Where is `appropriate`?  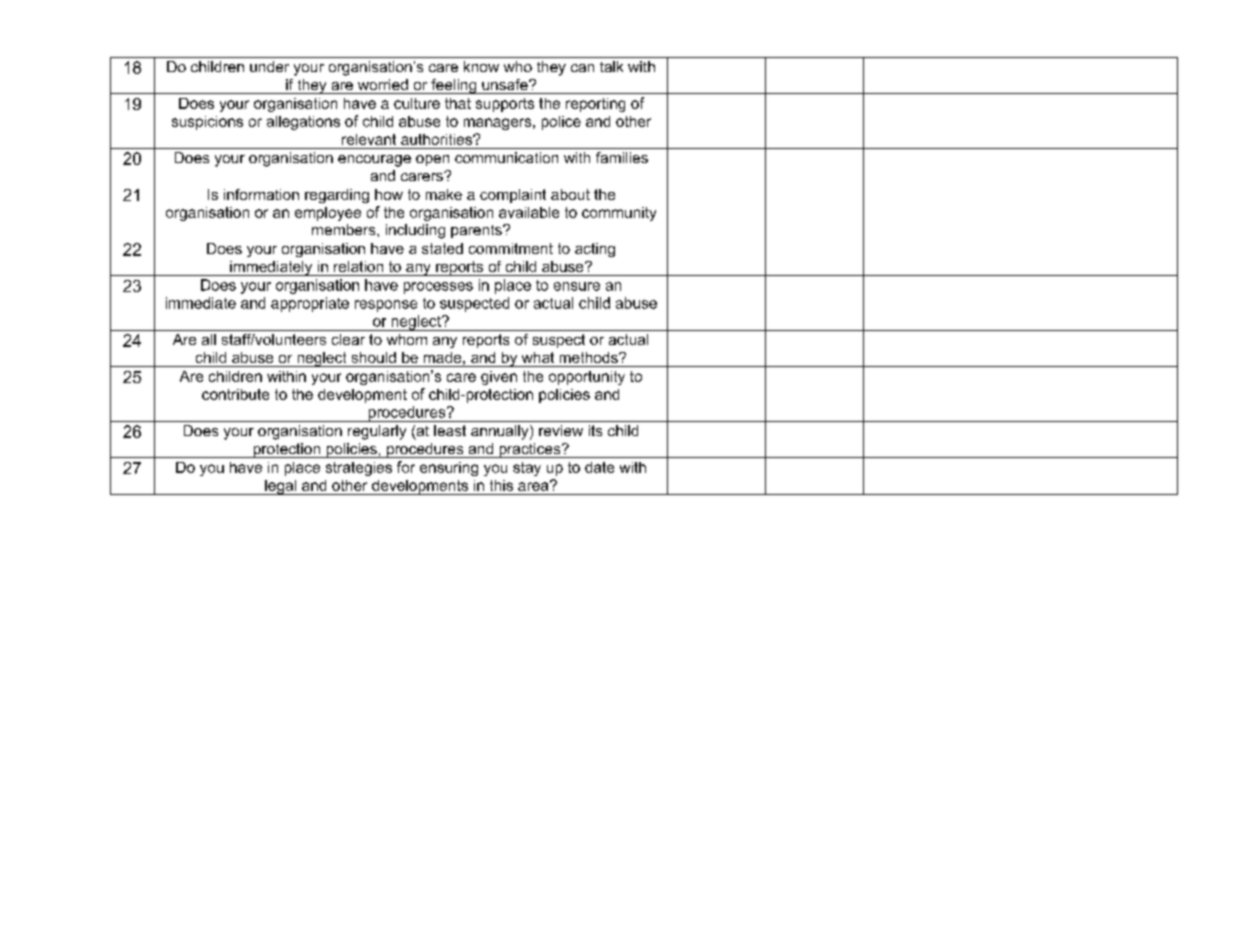 appropriate is located at coordinates (310, 304).
